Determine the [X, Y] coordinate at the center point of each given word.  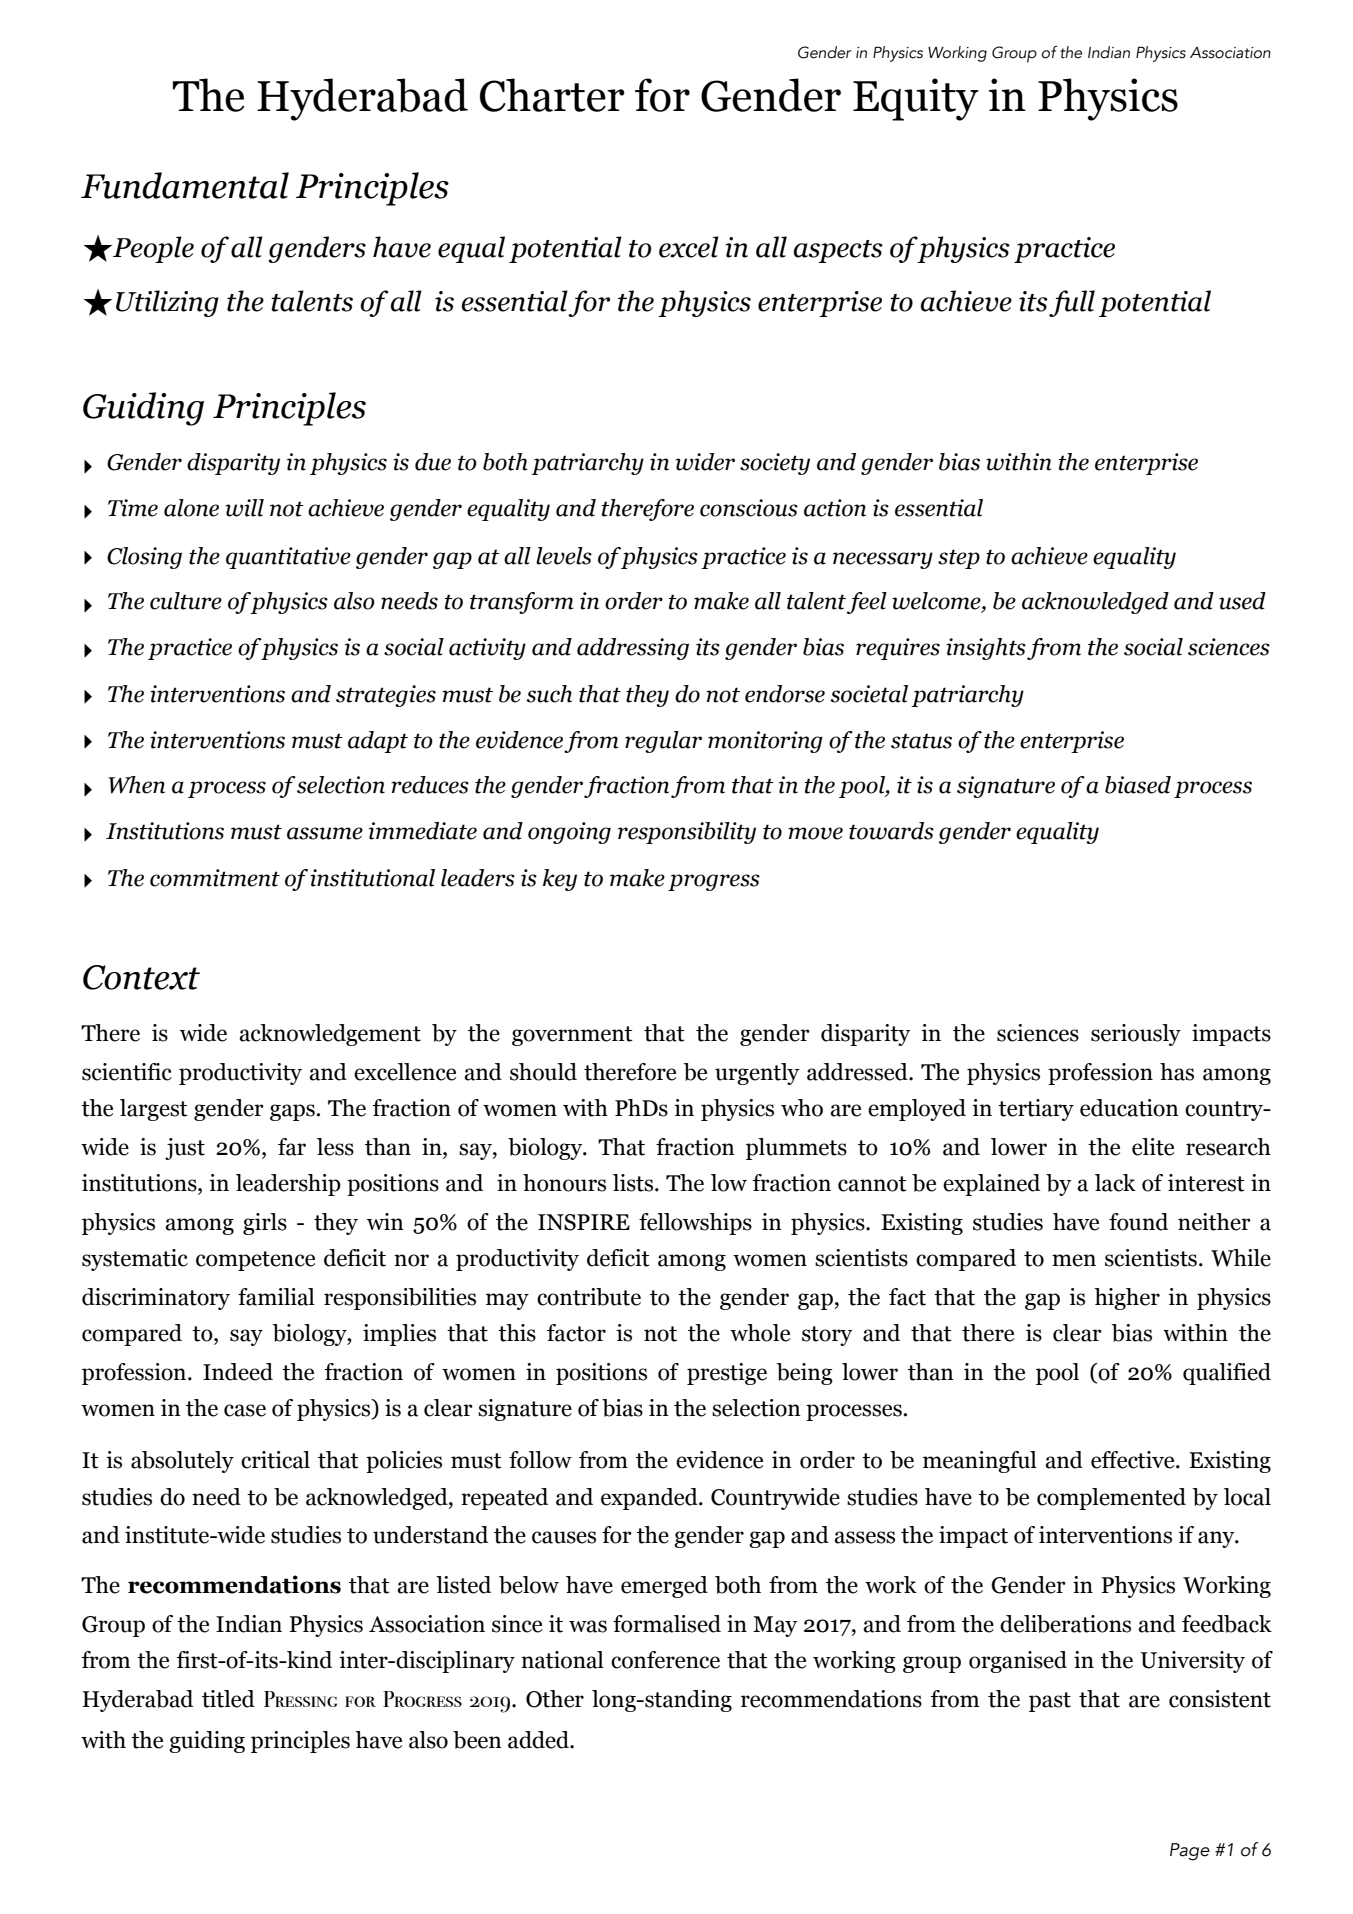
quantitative [288, 558]
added [539, 1740]
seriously [1136, 1035]
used [1242, 601]
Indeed [238, 1372]
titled [228, 1699]
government [572, 1036]
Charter [552, 95]
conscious [749, 508]
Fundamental [185, 185]
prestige [727, 1374]
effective [1134, 1460]
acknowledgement [330, 1035]
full [1072, 303]
